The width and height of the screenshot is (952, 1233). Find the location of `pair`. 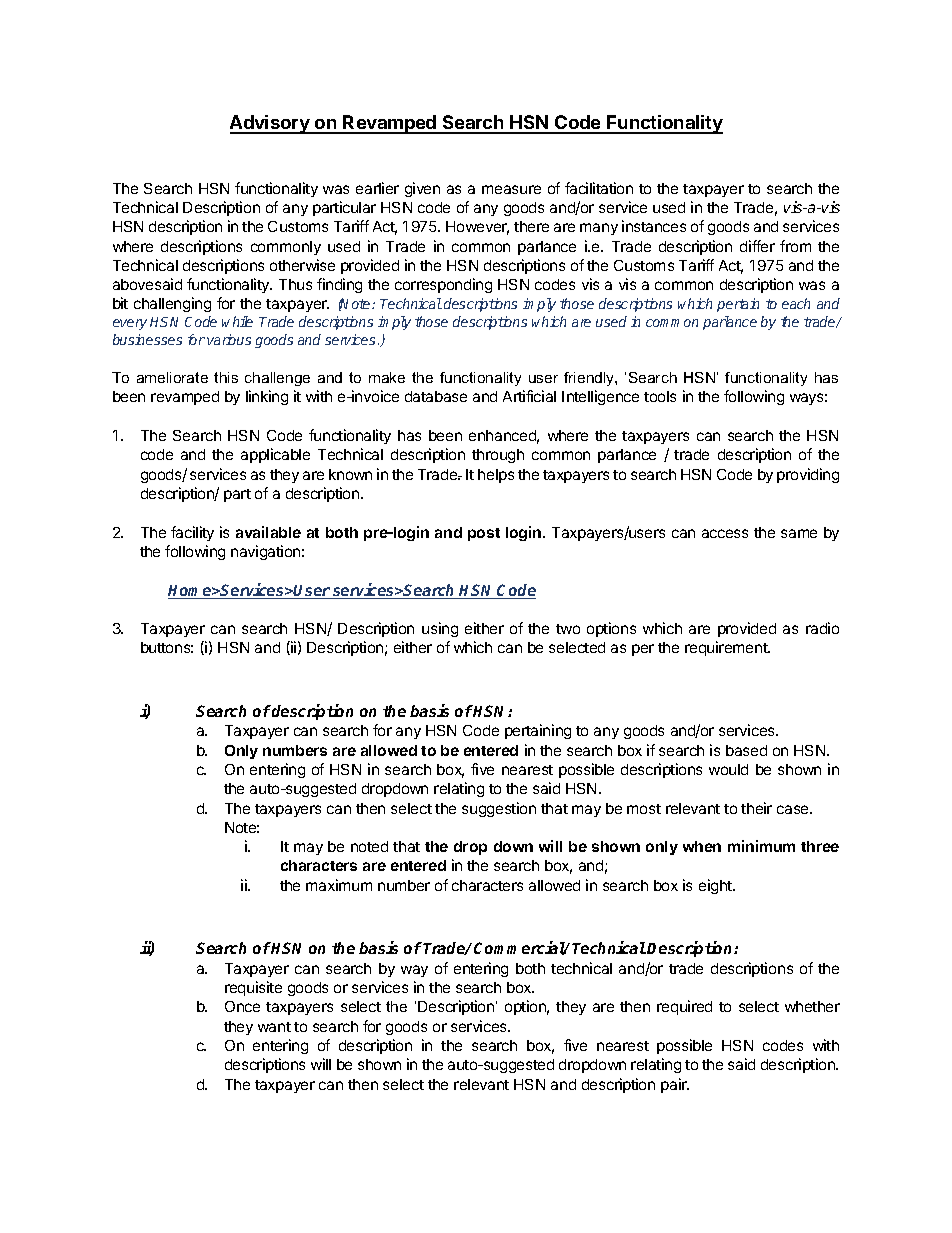

pair is located at coordinates (675, 1085).
